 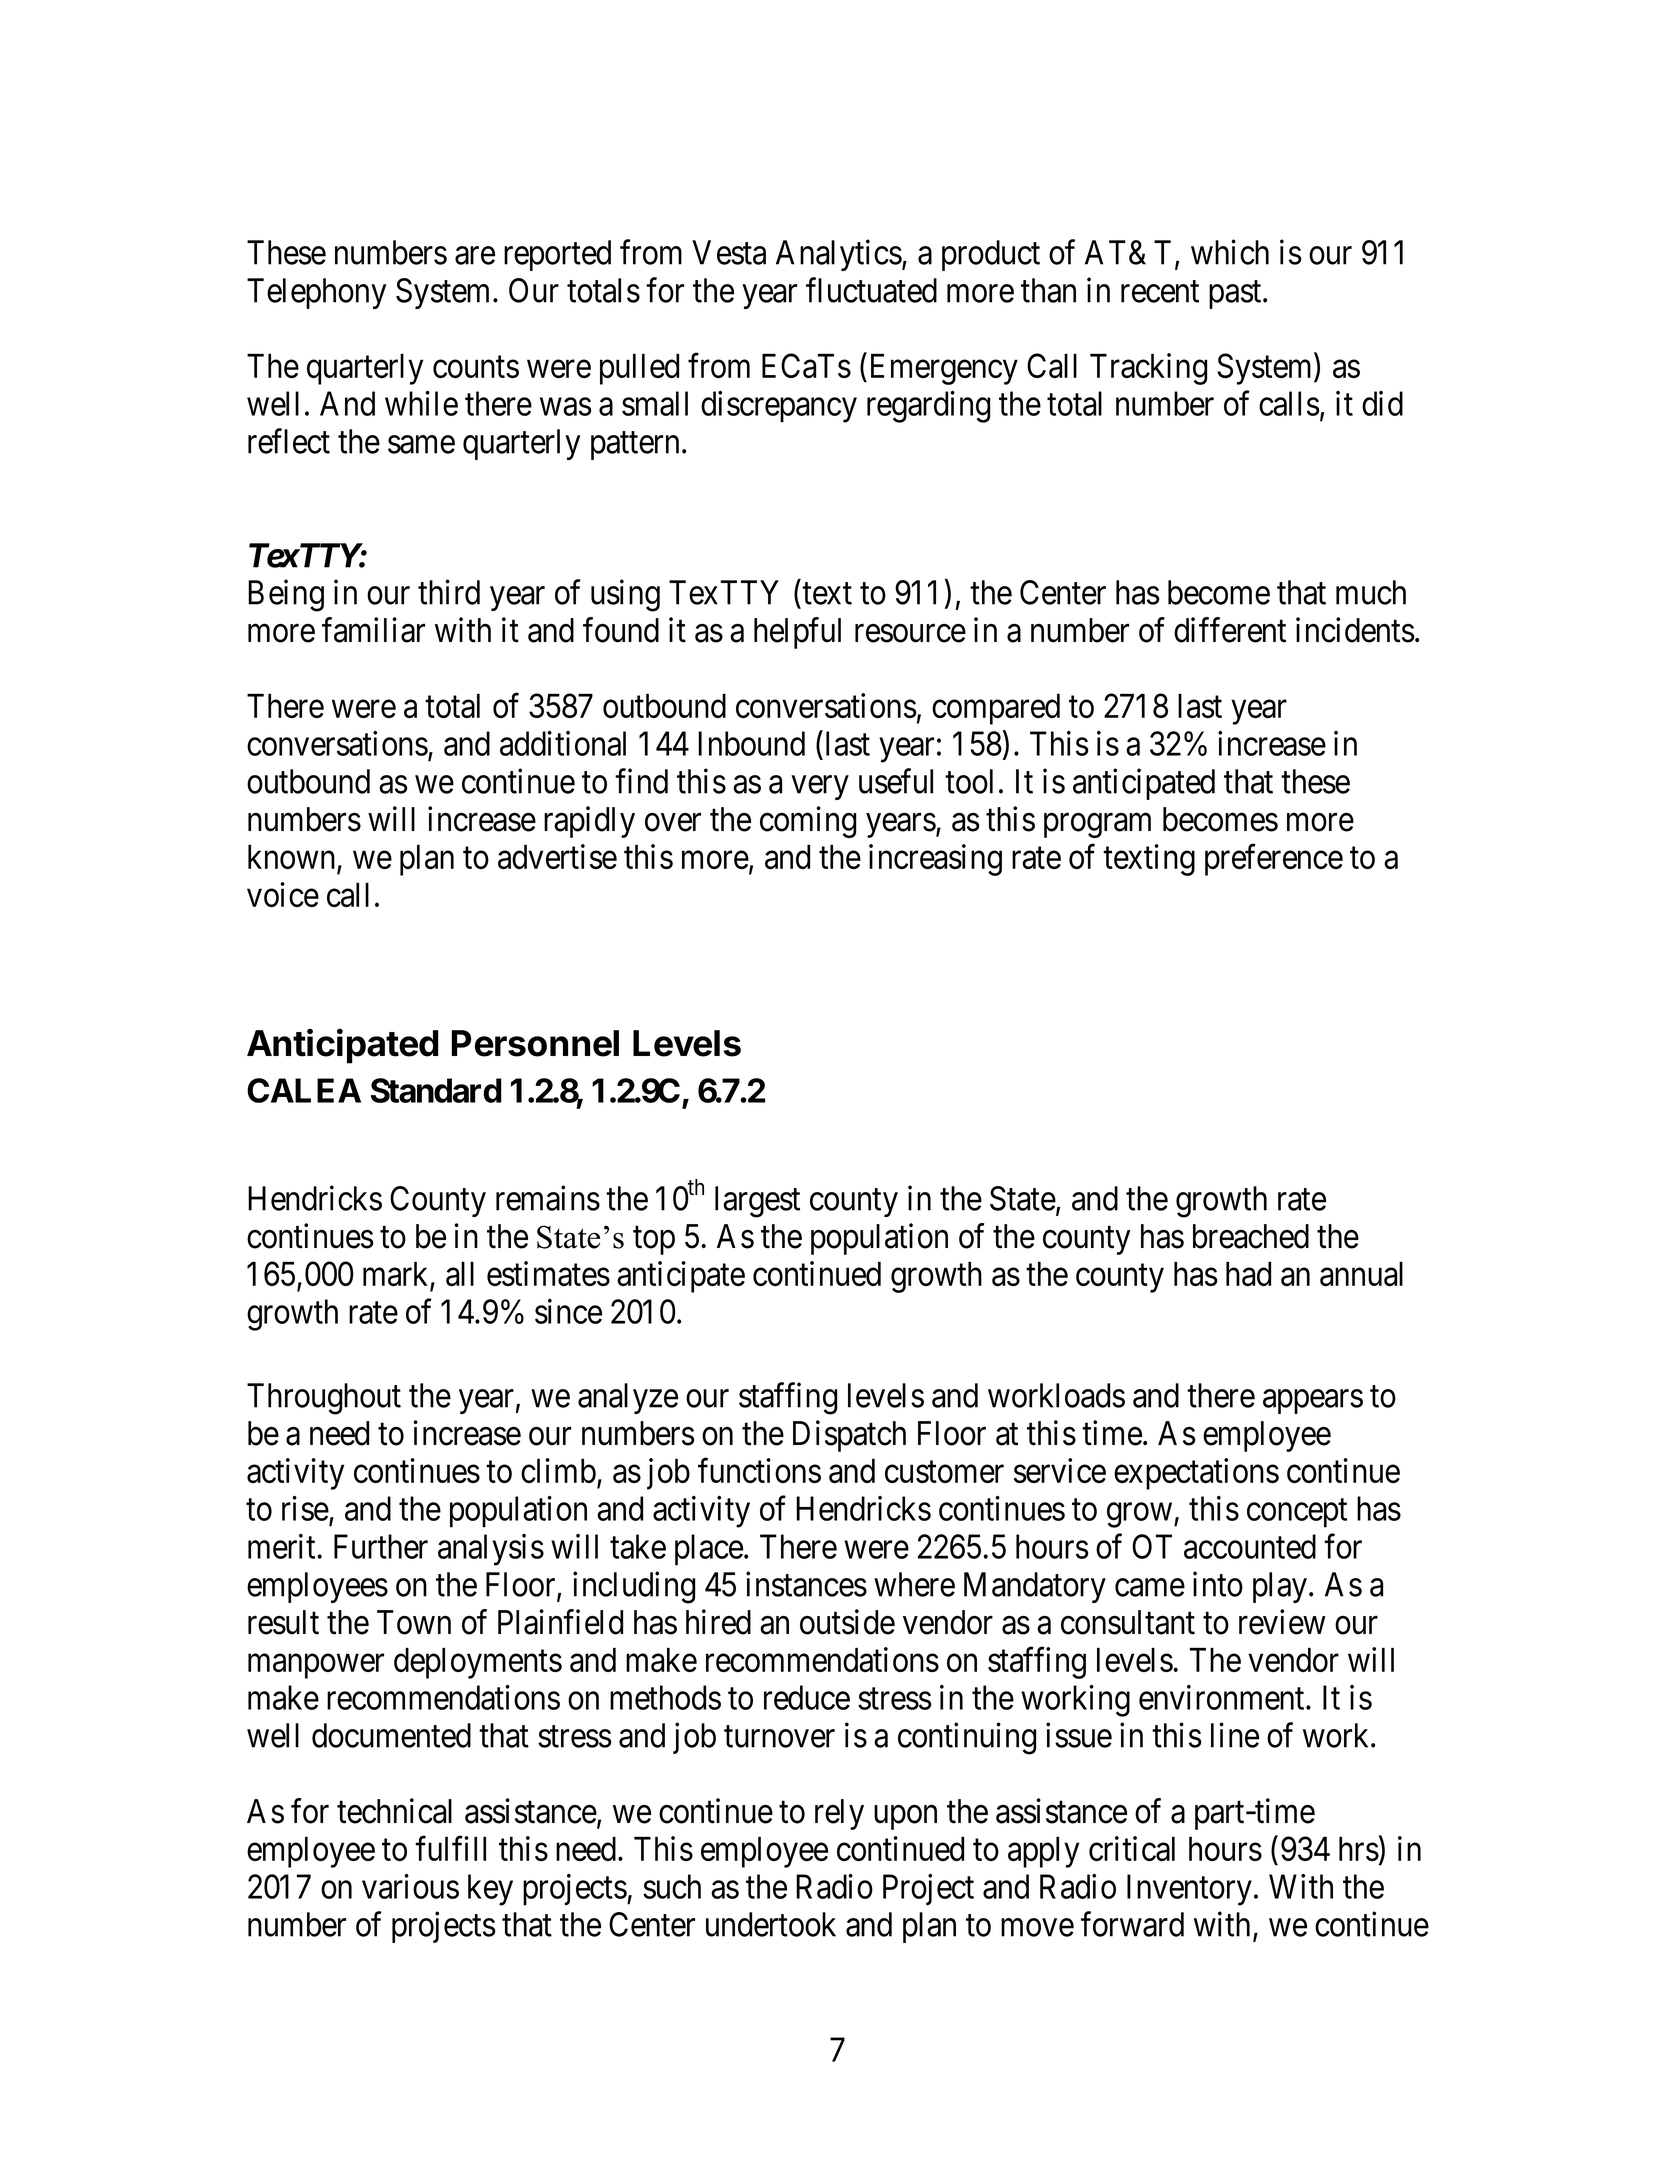 I want to click on Telephony, so click(x=316, y=293).
